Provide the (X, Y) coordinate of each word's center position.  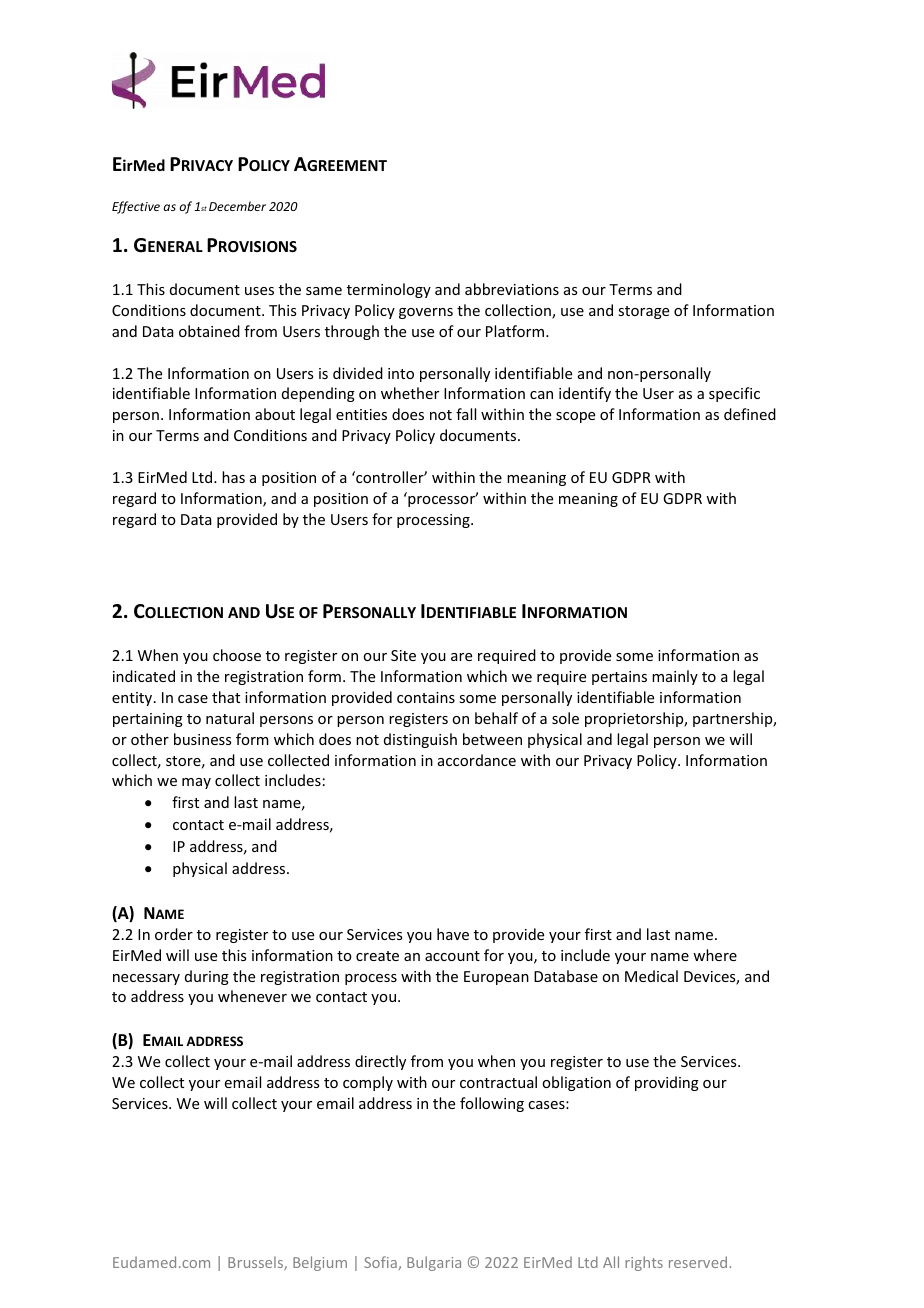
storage (643, 312)
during (207, 977)
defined (750, 414)
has (233, 477)
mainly (675, 677)
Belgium (320, 1263)
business (202, 739)
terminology (389, 290)
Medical (651, 976)
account (452, 956)
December (237, 206)
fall (466, 414)
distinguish (420, 740)
